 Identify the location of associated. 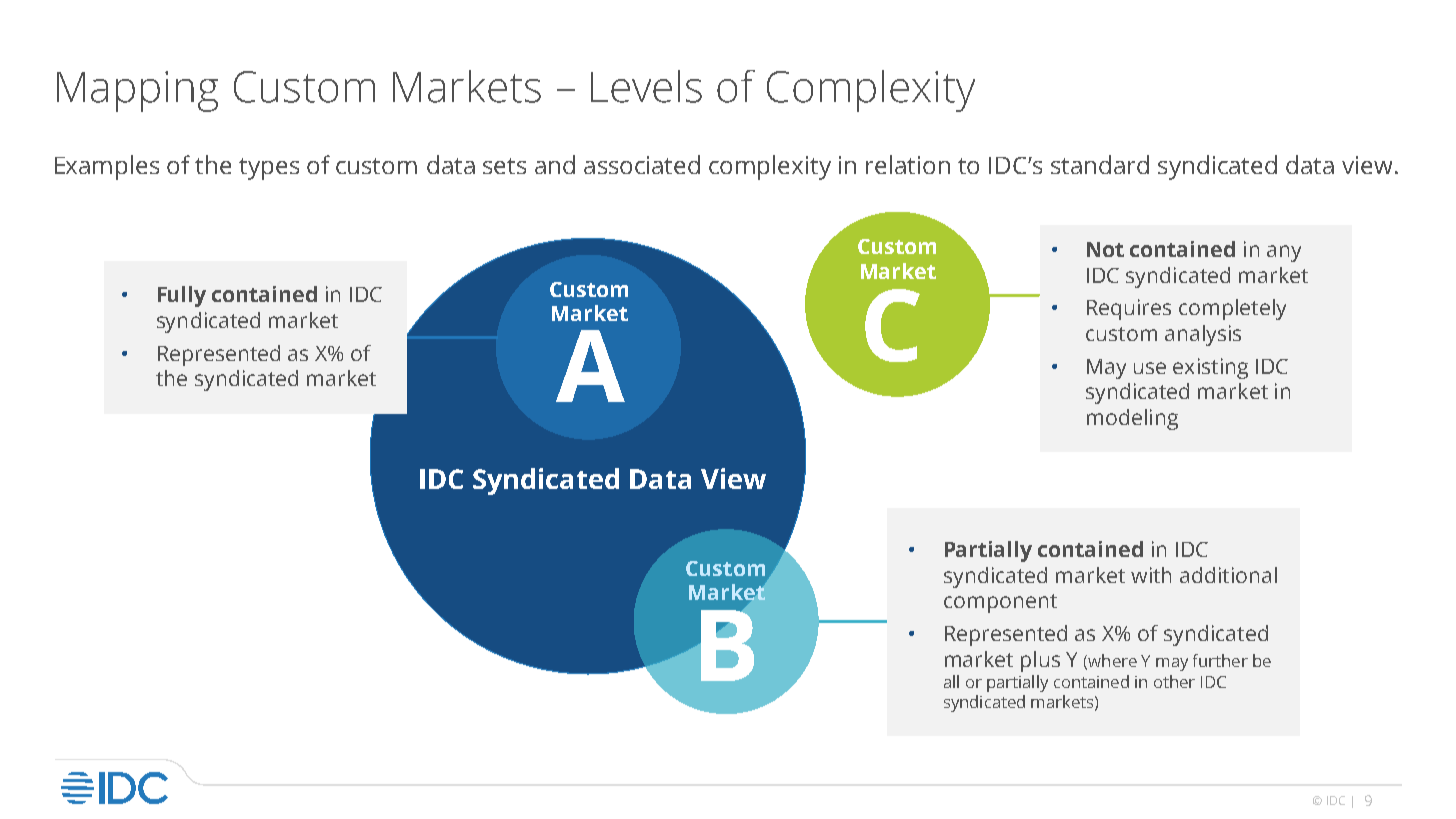
(642, 164).
